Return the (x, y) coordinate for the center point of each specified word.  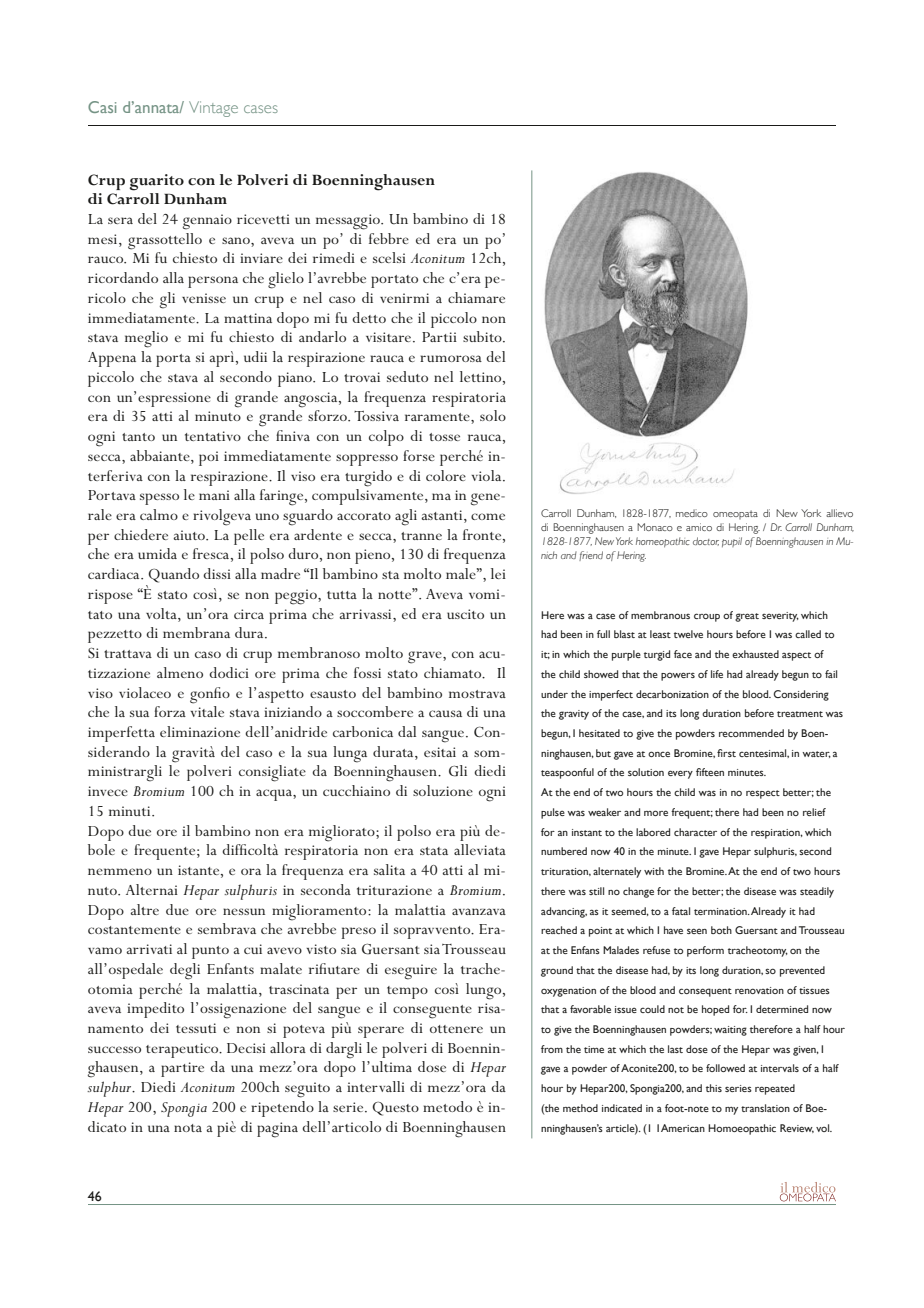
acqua (275, 795)
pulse (553, 813)
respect (763, 794)
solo (493, 415)
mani (214, 495)
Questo (396, 1109)
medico (692, 513)
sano (237, 240)
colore (446, 475)
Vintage (213, 109)
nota (188, 1128)
